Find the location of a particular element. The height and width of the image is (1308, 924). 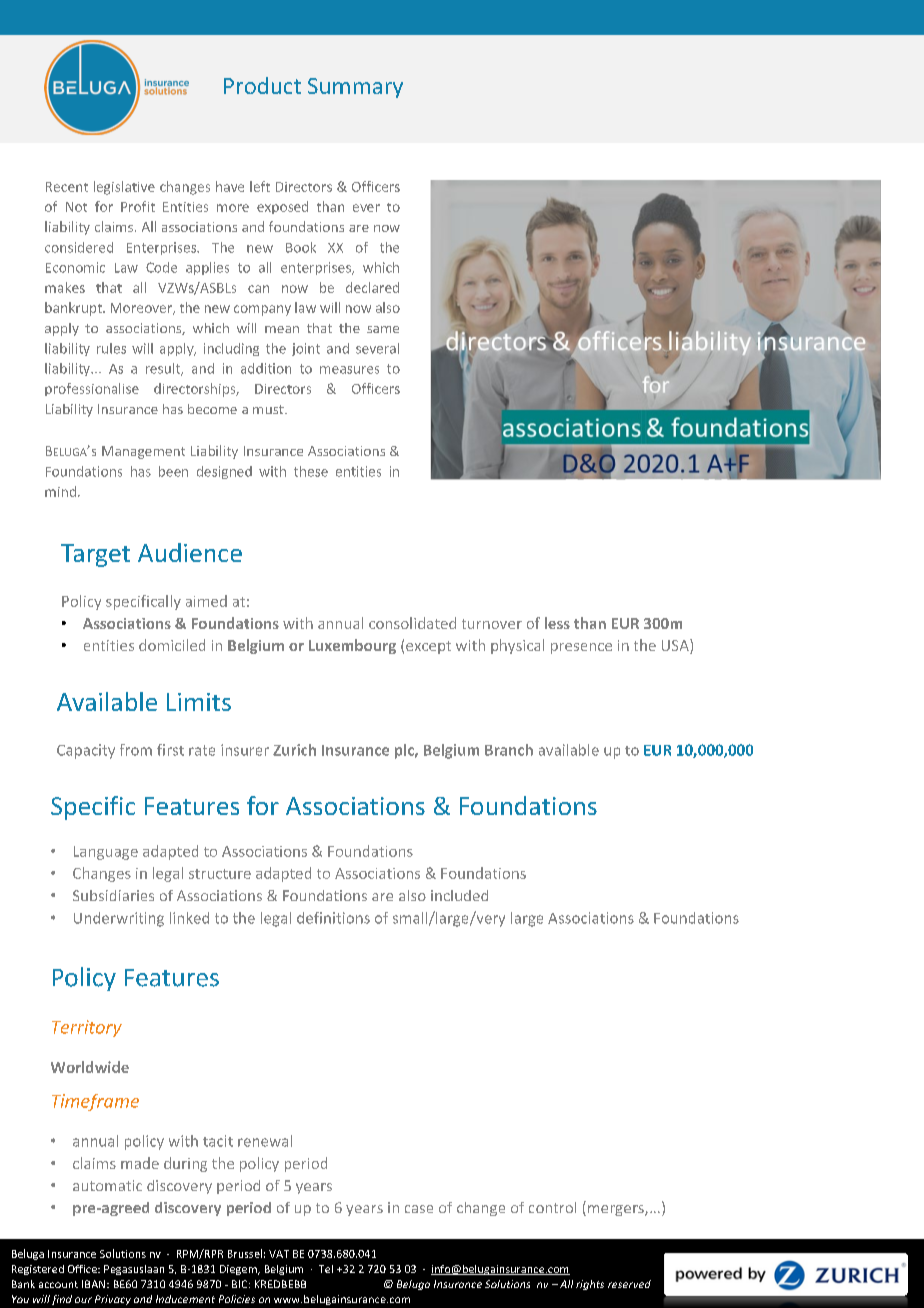

declared is located at coordinates (372, 287).
